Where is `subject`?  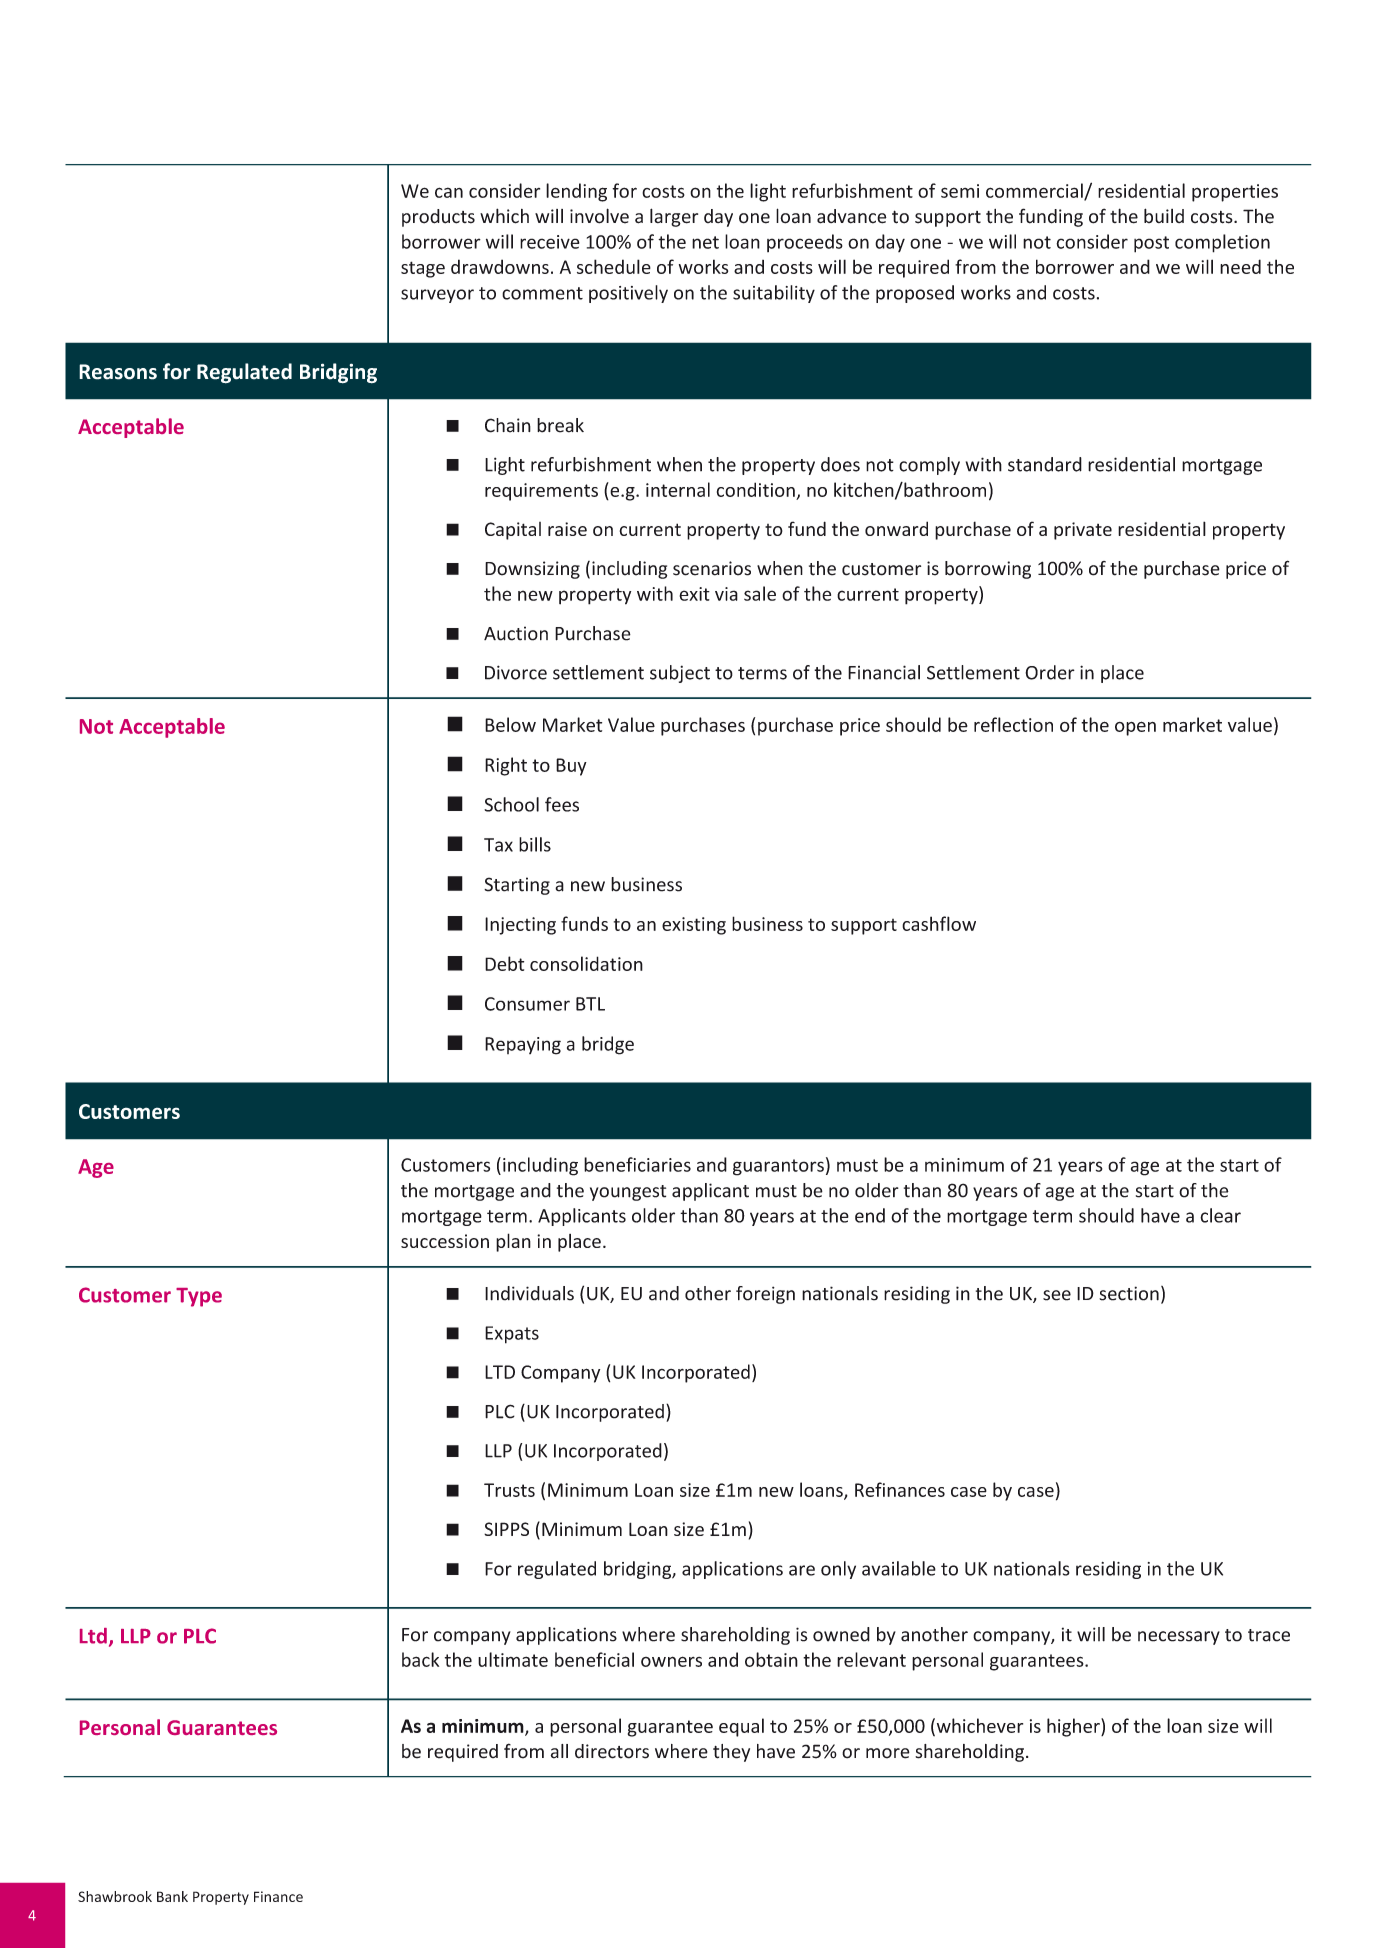 subject is located at coordinates (680, 674).
